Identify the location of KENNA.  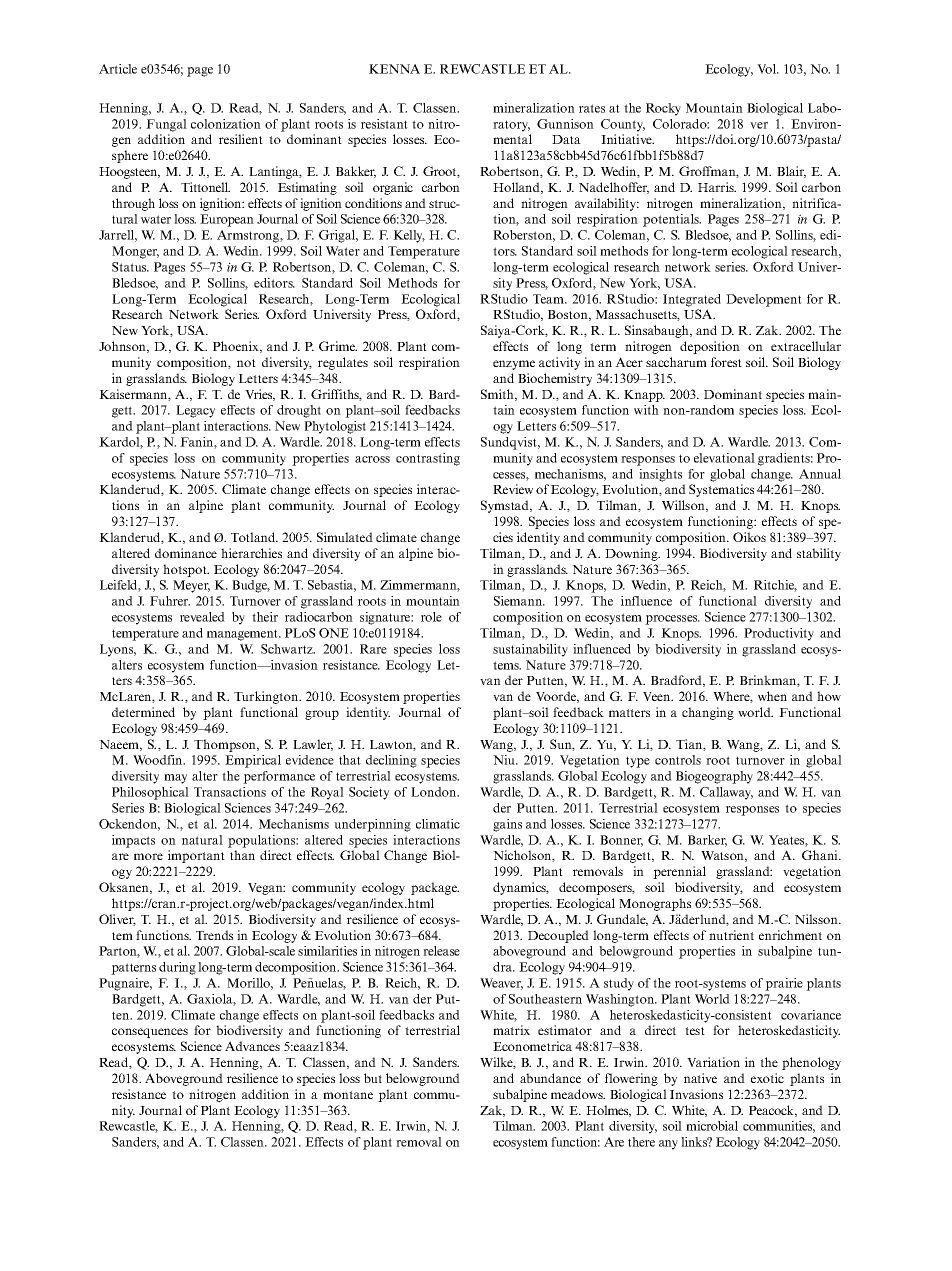
(394, 69).
